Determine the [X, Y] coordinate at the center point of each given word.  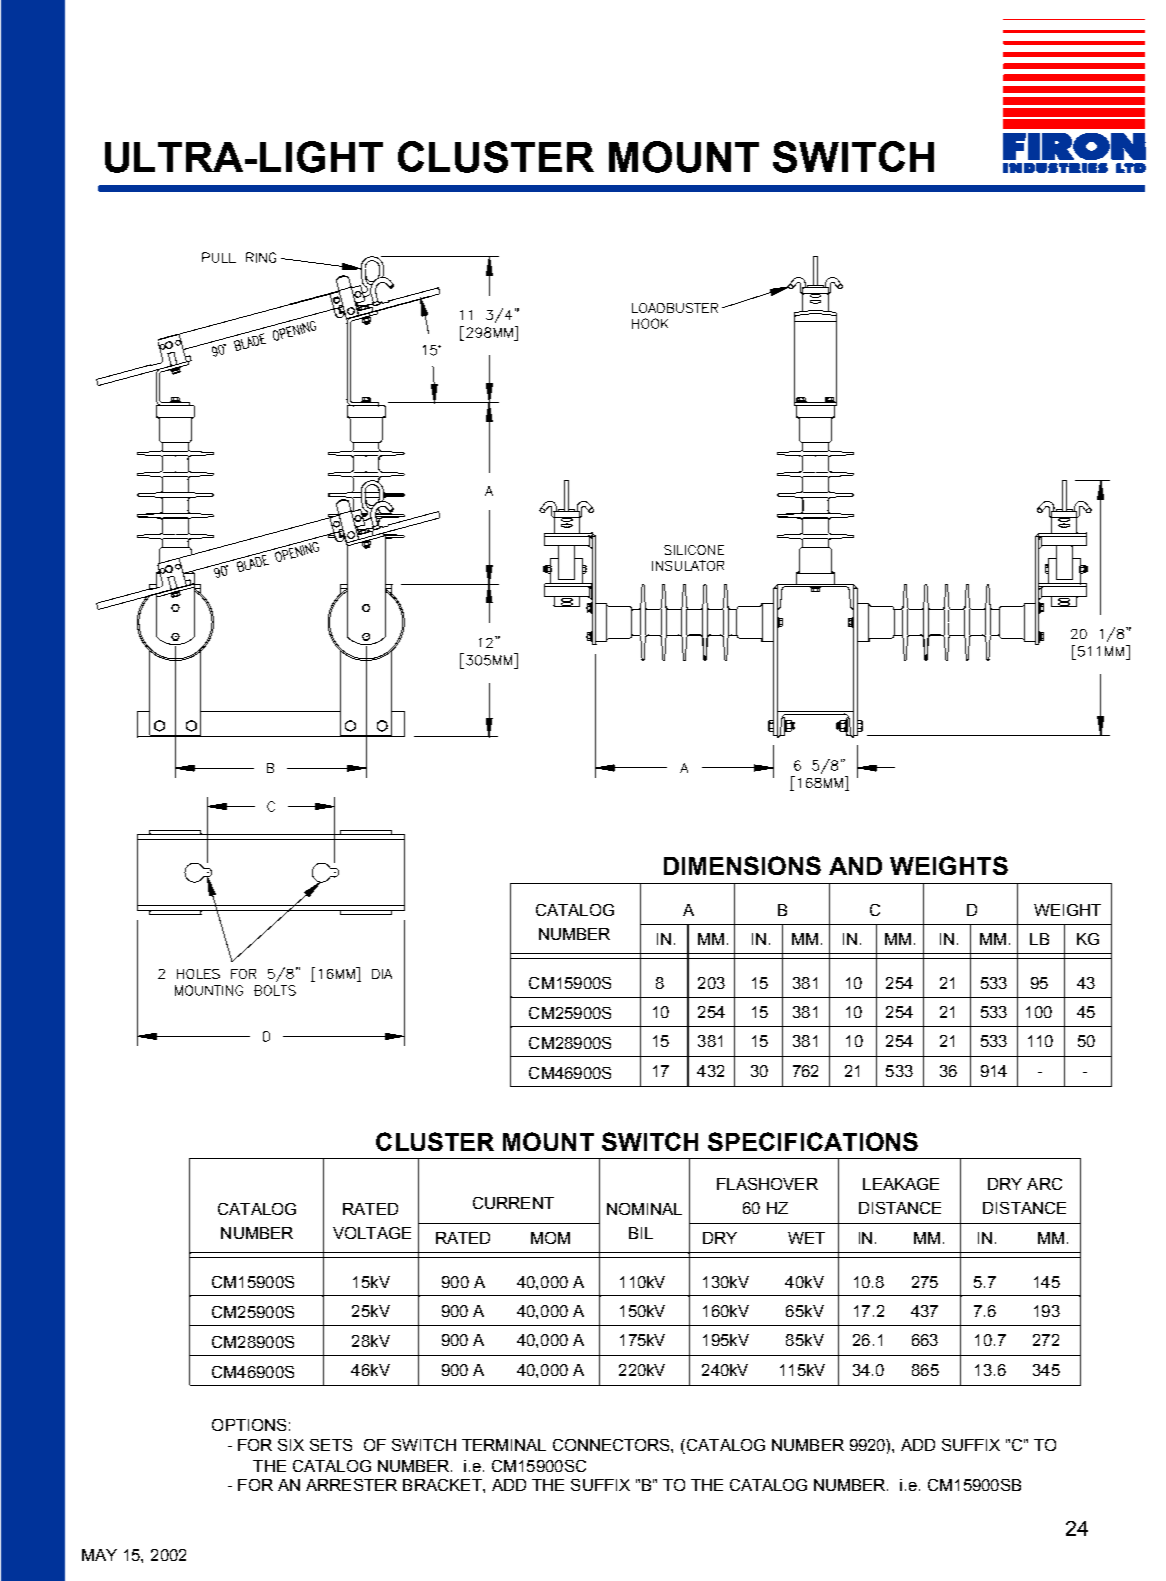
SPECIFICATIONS [813, 1141]
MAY [99, 1555]
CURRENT [513, 1203]
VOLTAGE [372, 1233]
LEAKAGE [901, 1184]
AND [855, 866]
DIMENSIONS [742, 865]
